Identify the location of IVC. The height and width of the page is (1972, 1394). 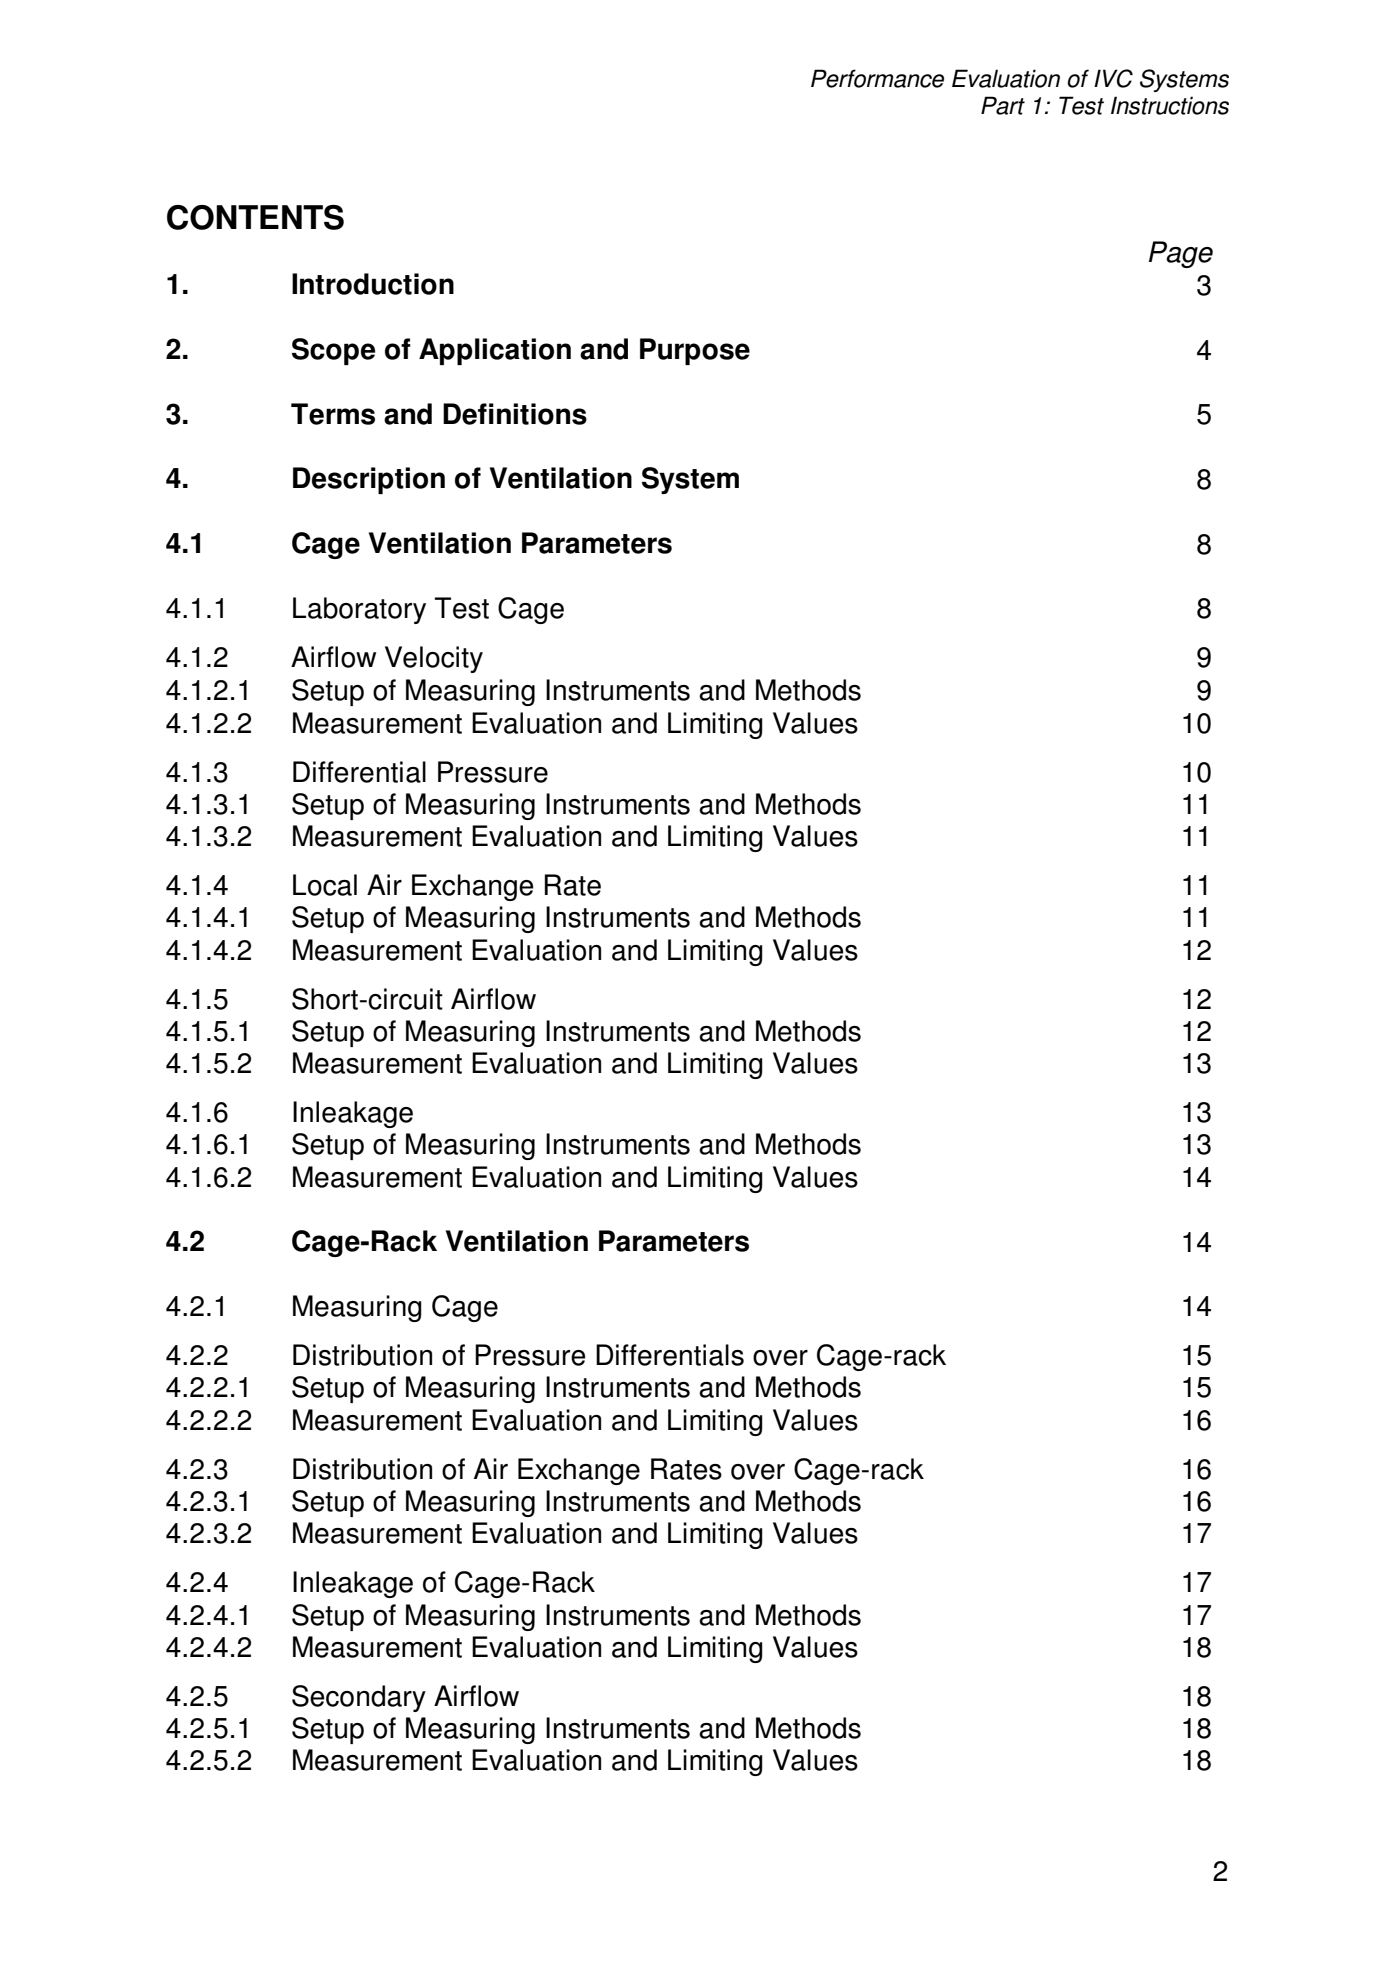
(1113, 78).
